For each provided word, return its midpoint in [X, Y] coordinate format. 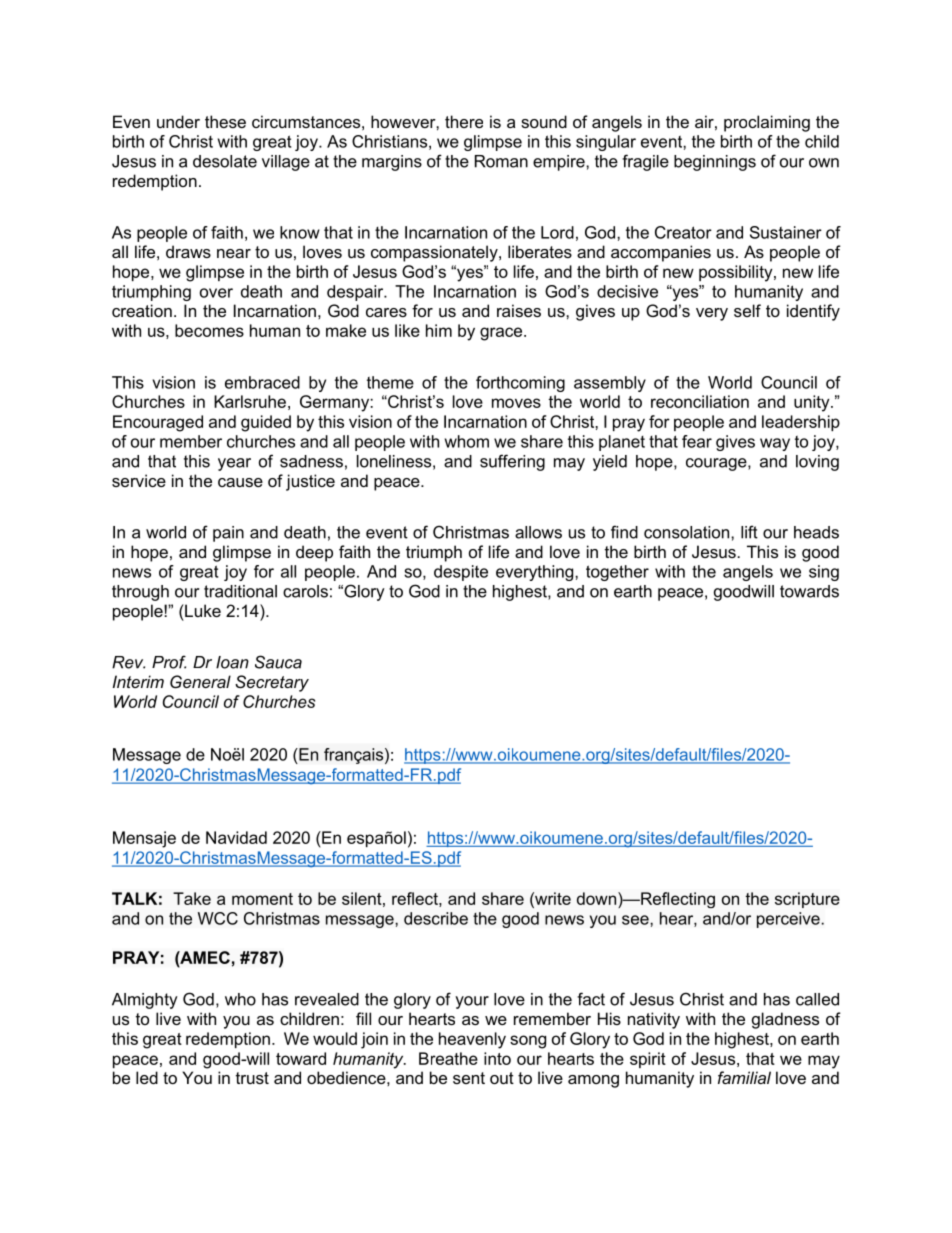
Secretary [272, 683]
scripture [807, 900]
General [200, 681]
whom [467, 441]
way [775, 444]
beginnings [715, 163]
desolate [225, 161]
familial [744, 1077]
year [234, 464]
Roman [501, 161]
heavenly [472, 1040]
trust [252, 1078]
